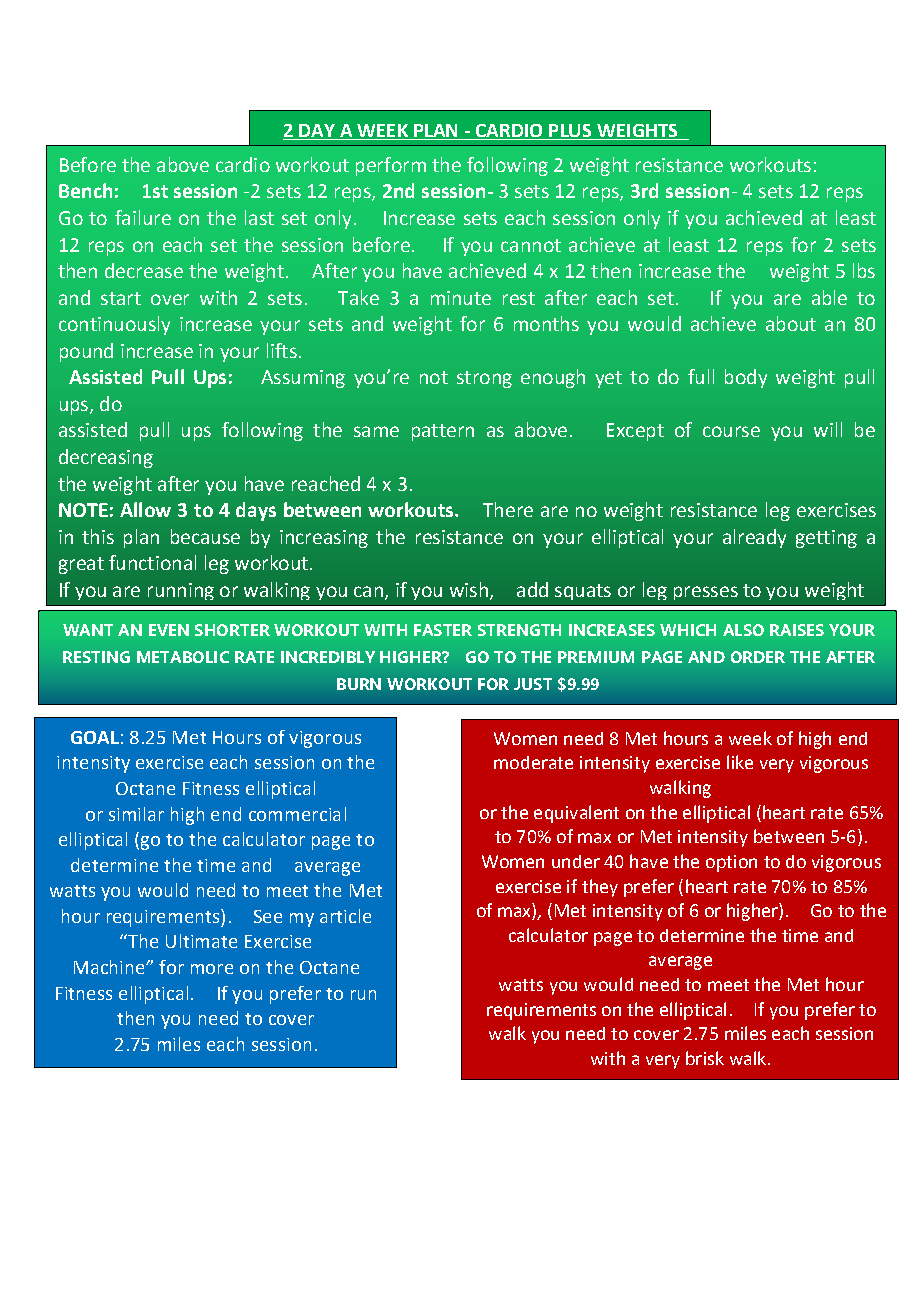 This page has width=924, height=1308. What do you see at coordinates (86, 352) in the page?
I see `pound` at bounding box center [86, 352].
